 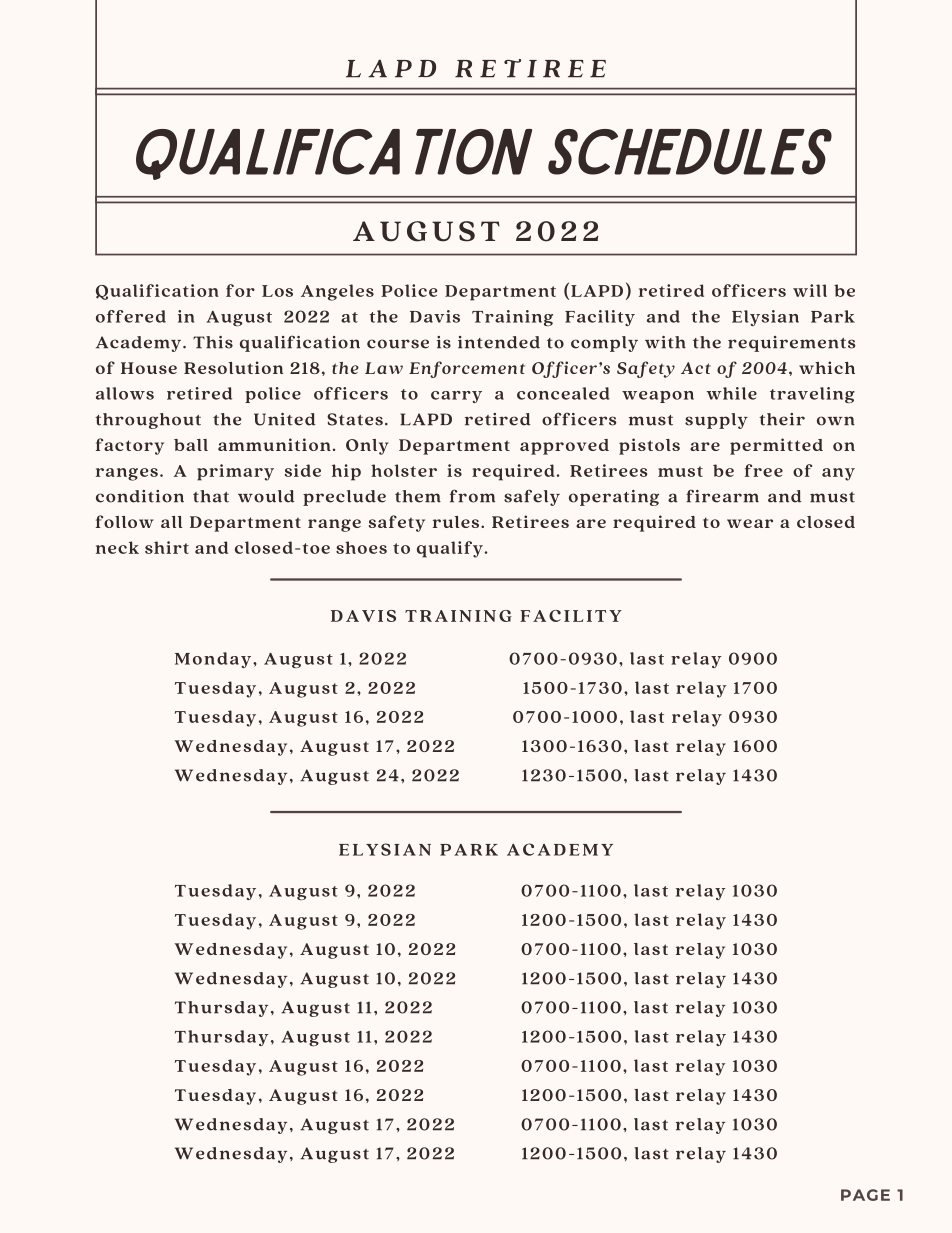 I want to click on their, so click(x=782, y=419).
